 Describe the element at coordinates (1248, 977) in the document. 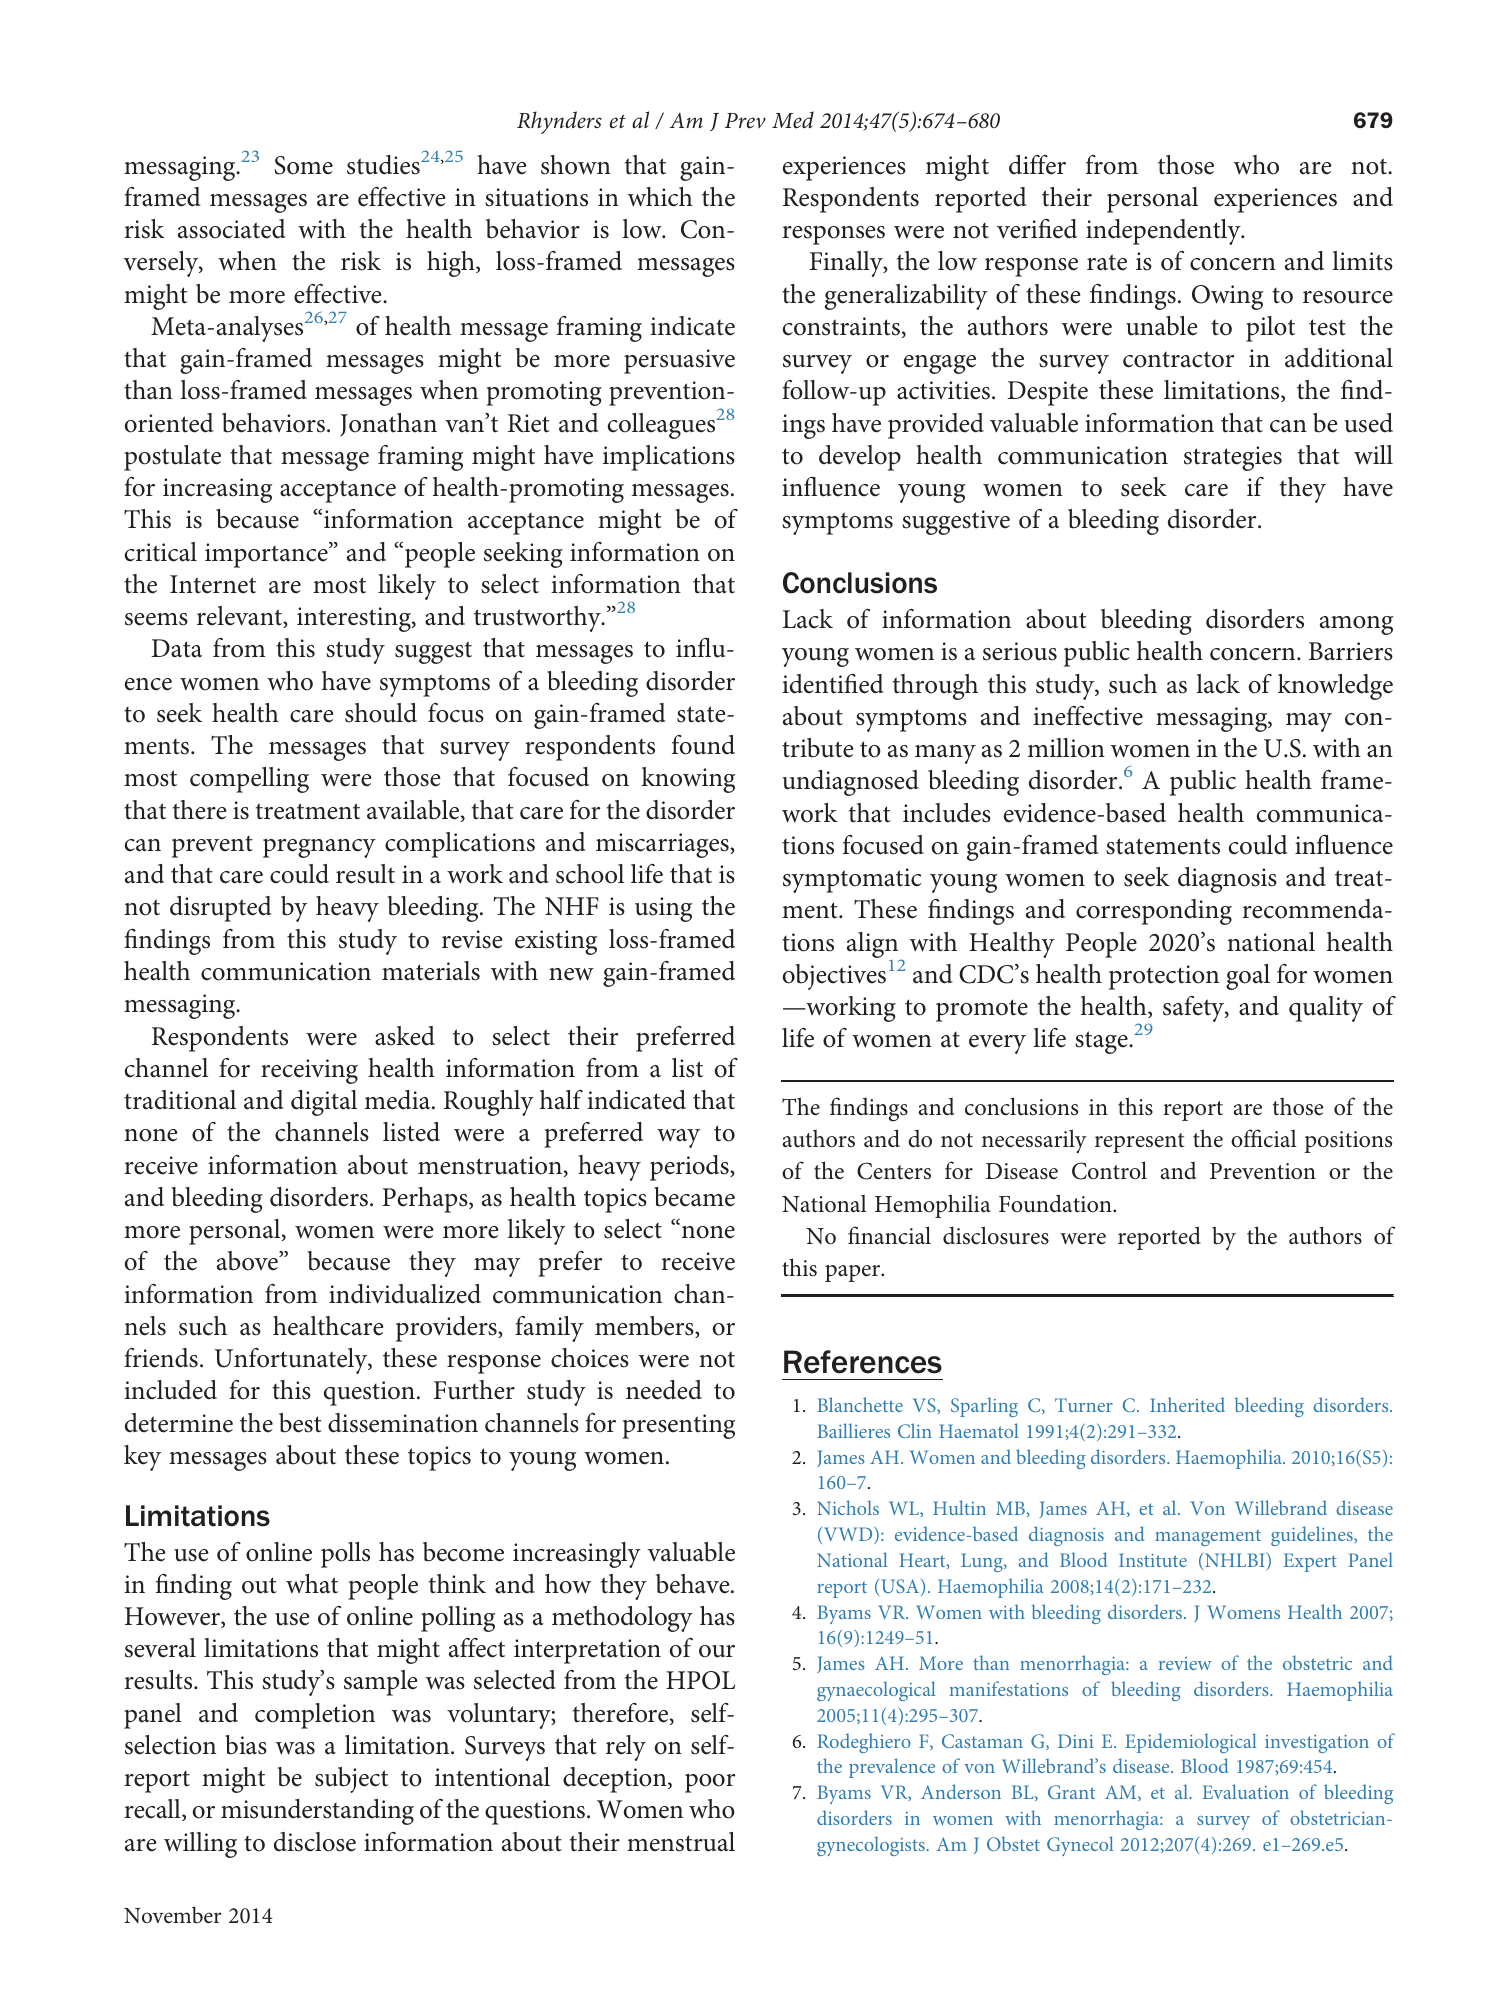

I see `goal` at that location.
